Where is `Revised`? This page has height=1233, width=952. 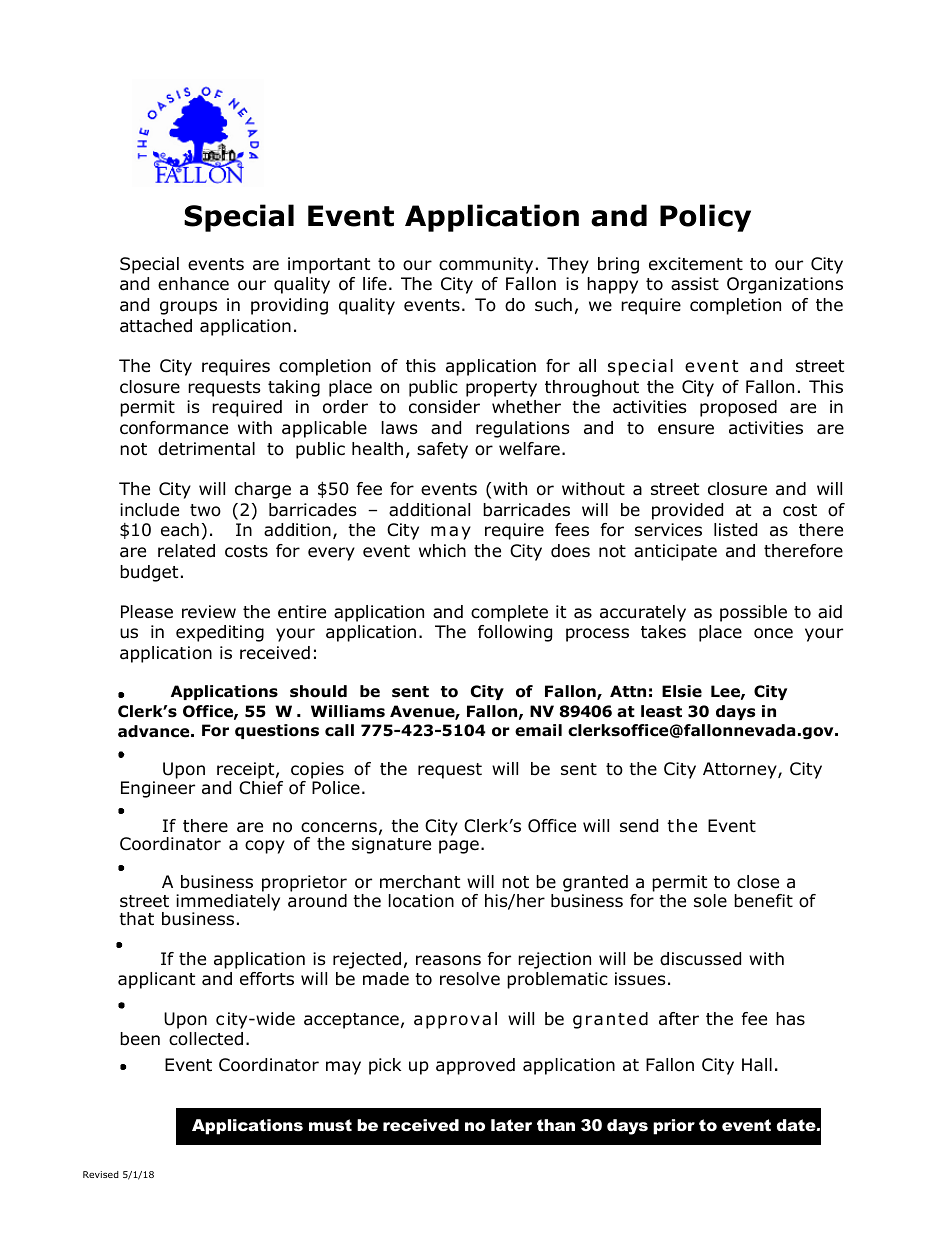
Revised is located at coordinates (101, 1174).
